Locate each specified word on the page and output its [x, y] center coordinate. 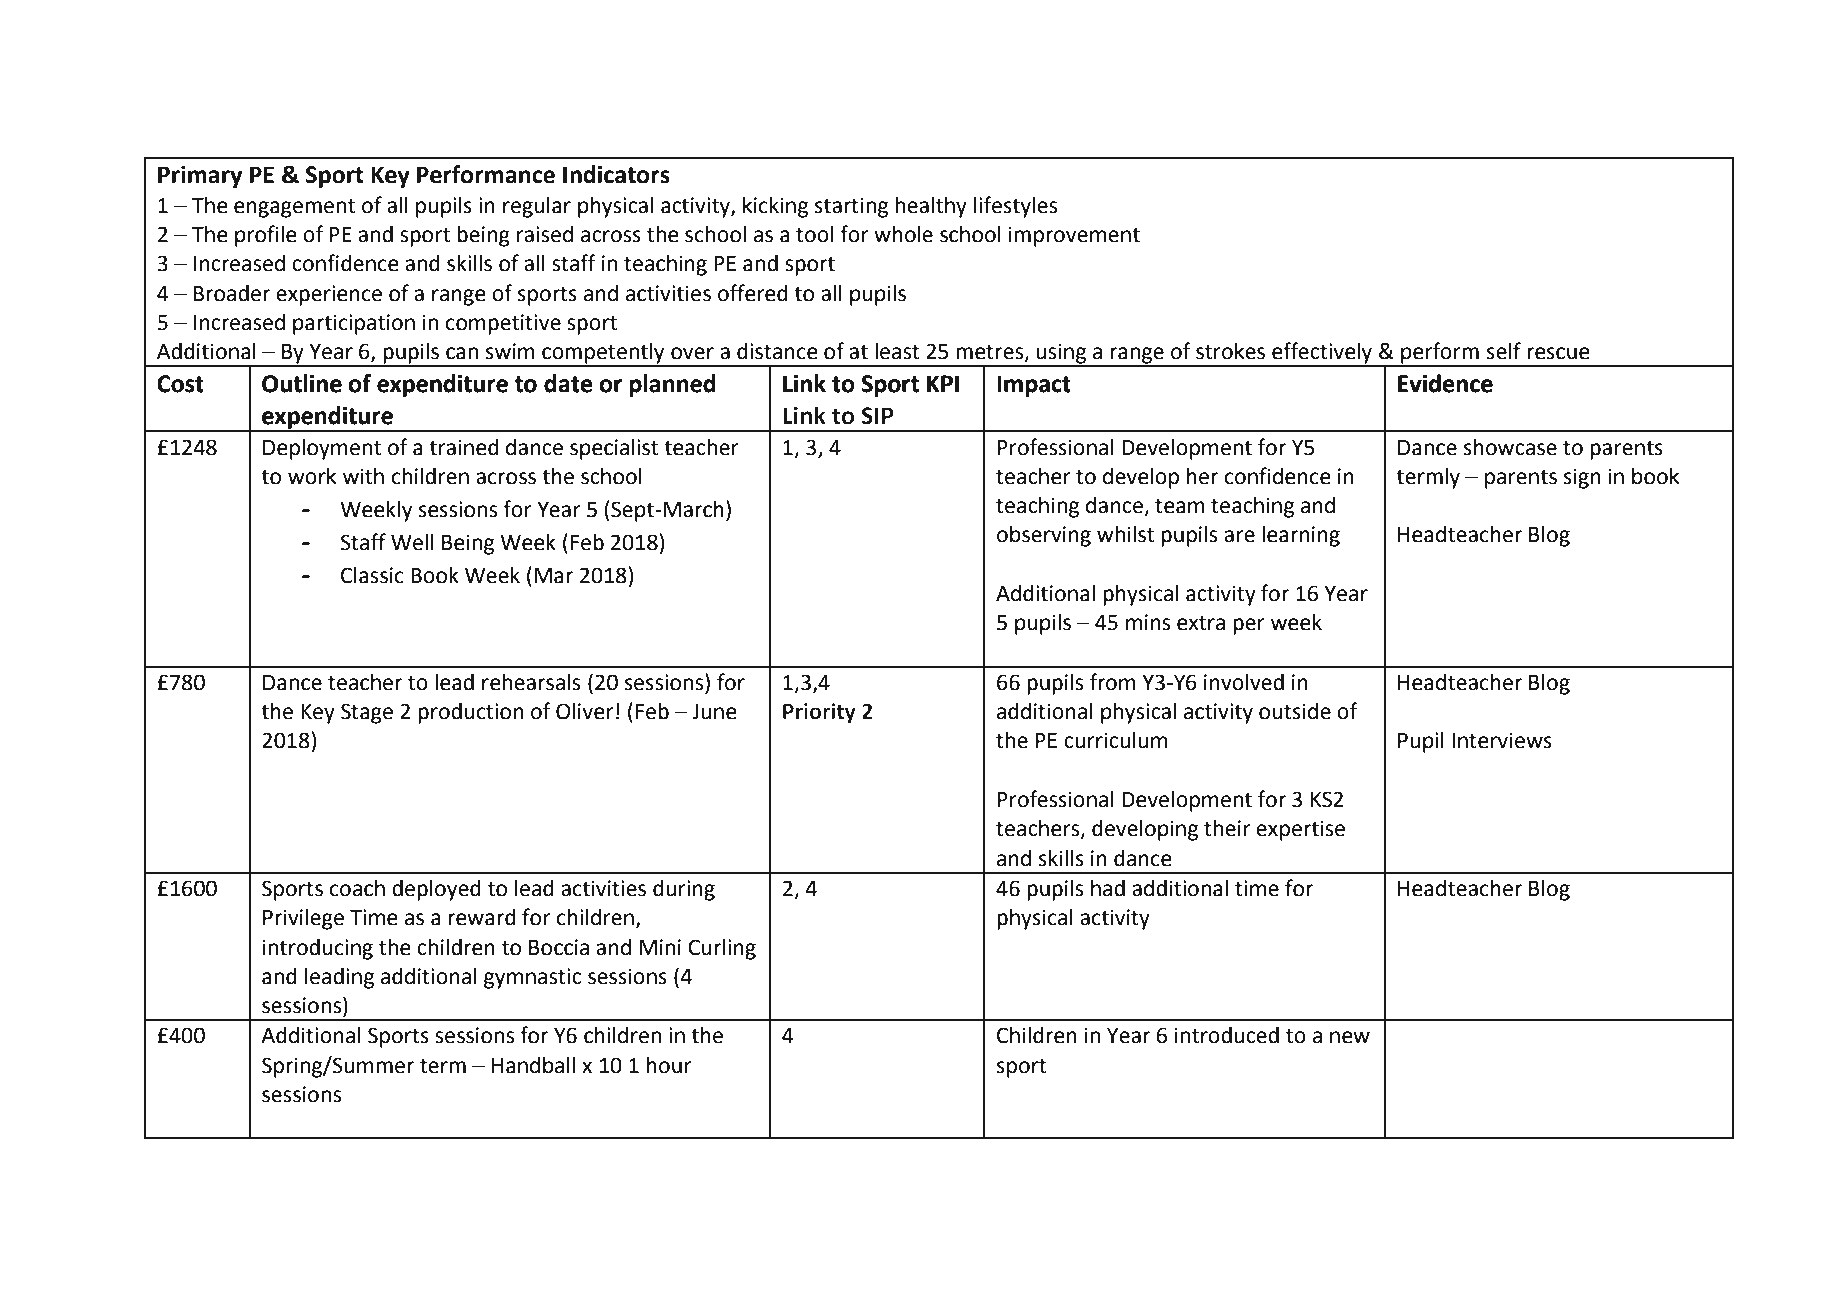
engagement [294, 208]
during [684, 890]
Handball [534, 1065]
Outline [302, 383]
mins [1148, 622]
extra [1201, 623]
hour [669, 1065]
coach [357, 888]
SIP [878, 416]
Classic [372, 575]
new [1350, 1037]
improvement [1074, 236]
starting [851, 207]
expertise [1300, 830]
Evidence [1445, 383]
